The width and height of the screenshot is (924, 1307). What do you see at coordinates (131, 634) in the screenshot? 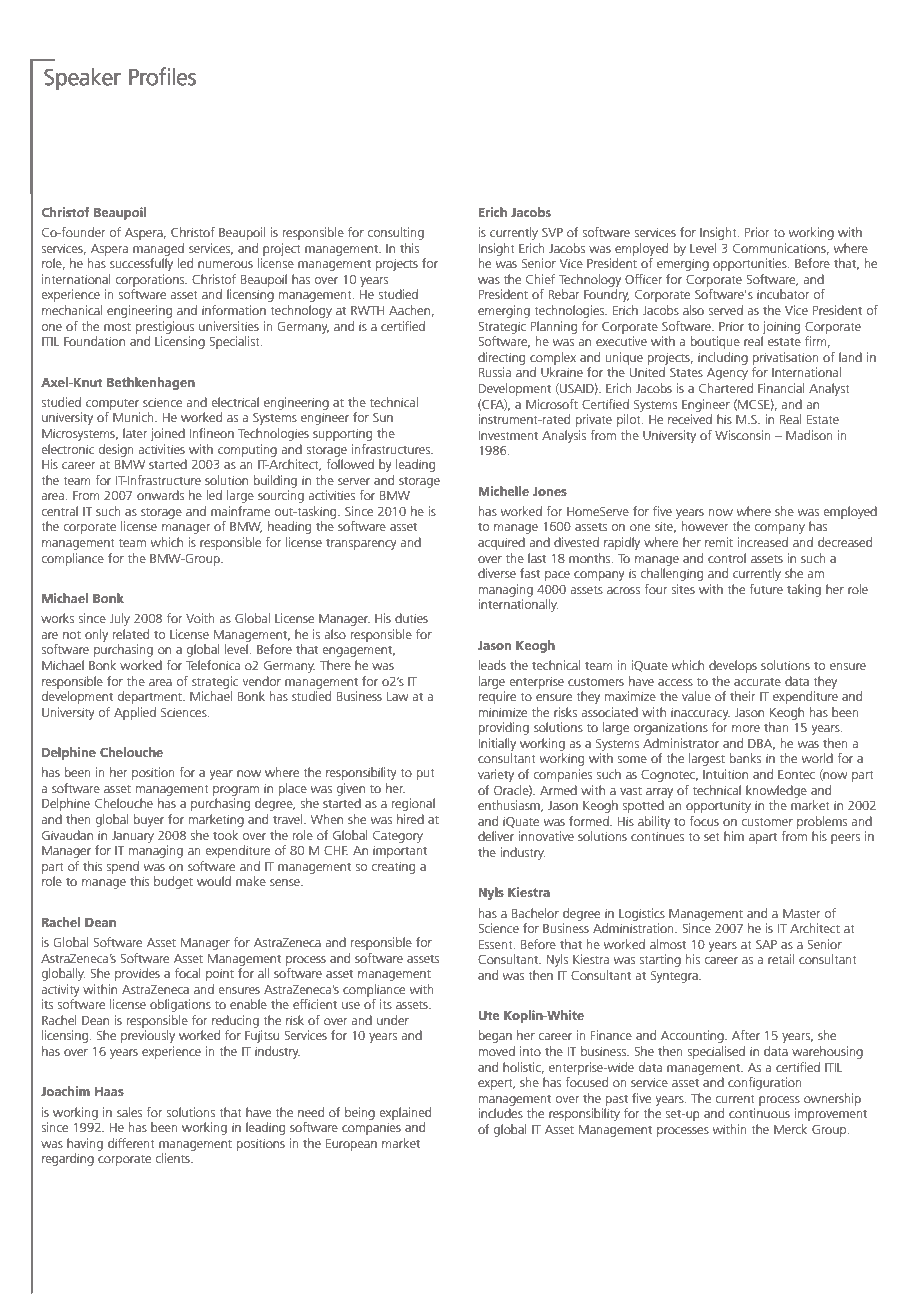
I see `related` at bounding box center [131, 634].
